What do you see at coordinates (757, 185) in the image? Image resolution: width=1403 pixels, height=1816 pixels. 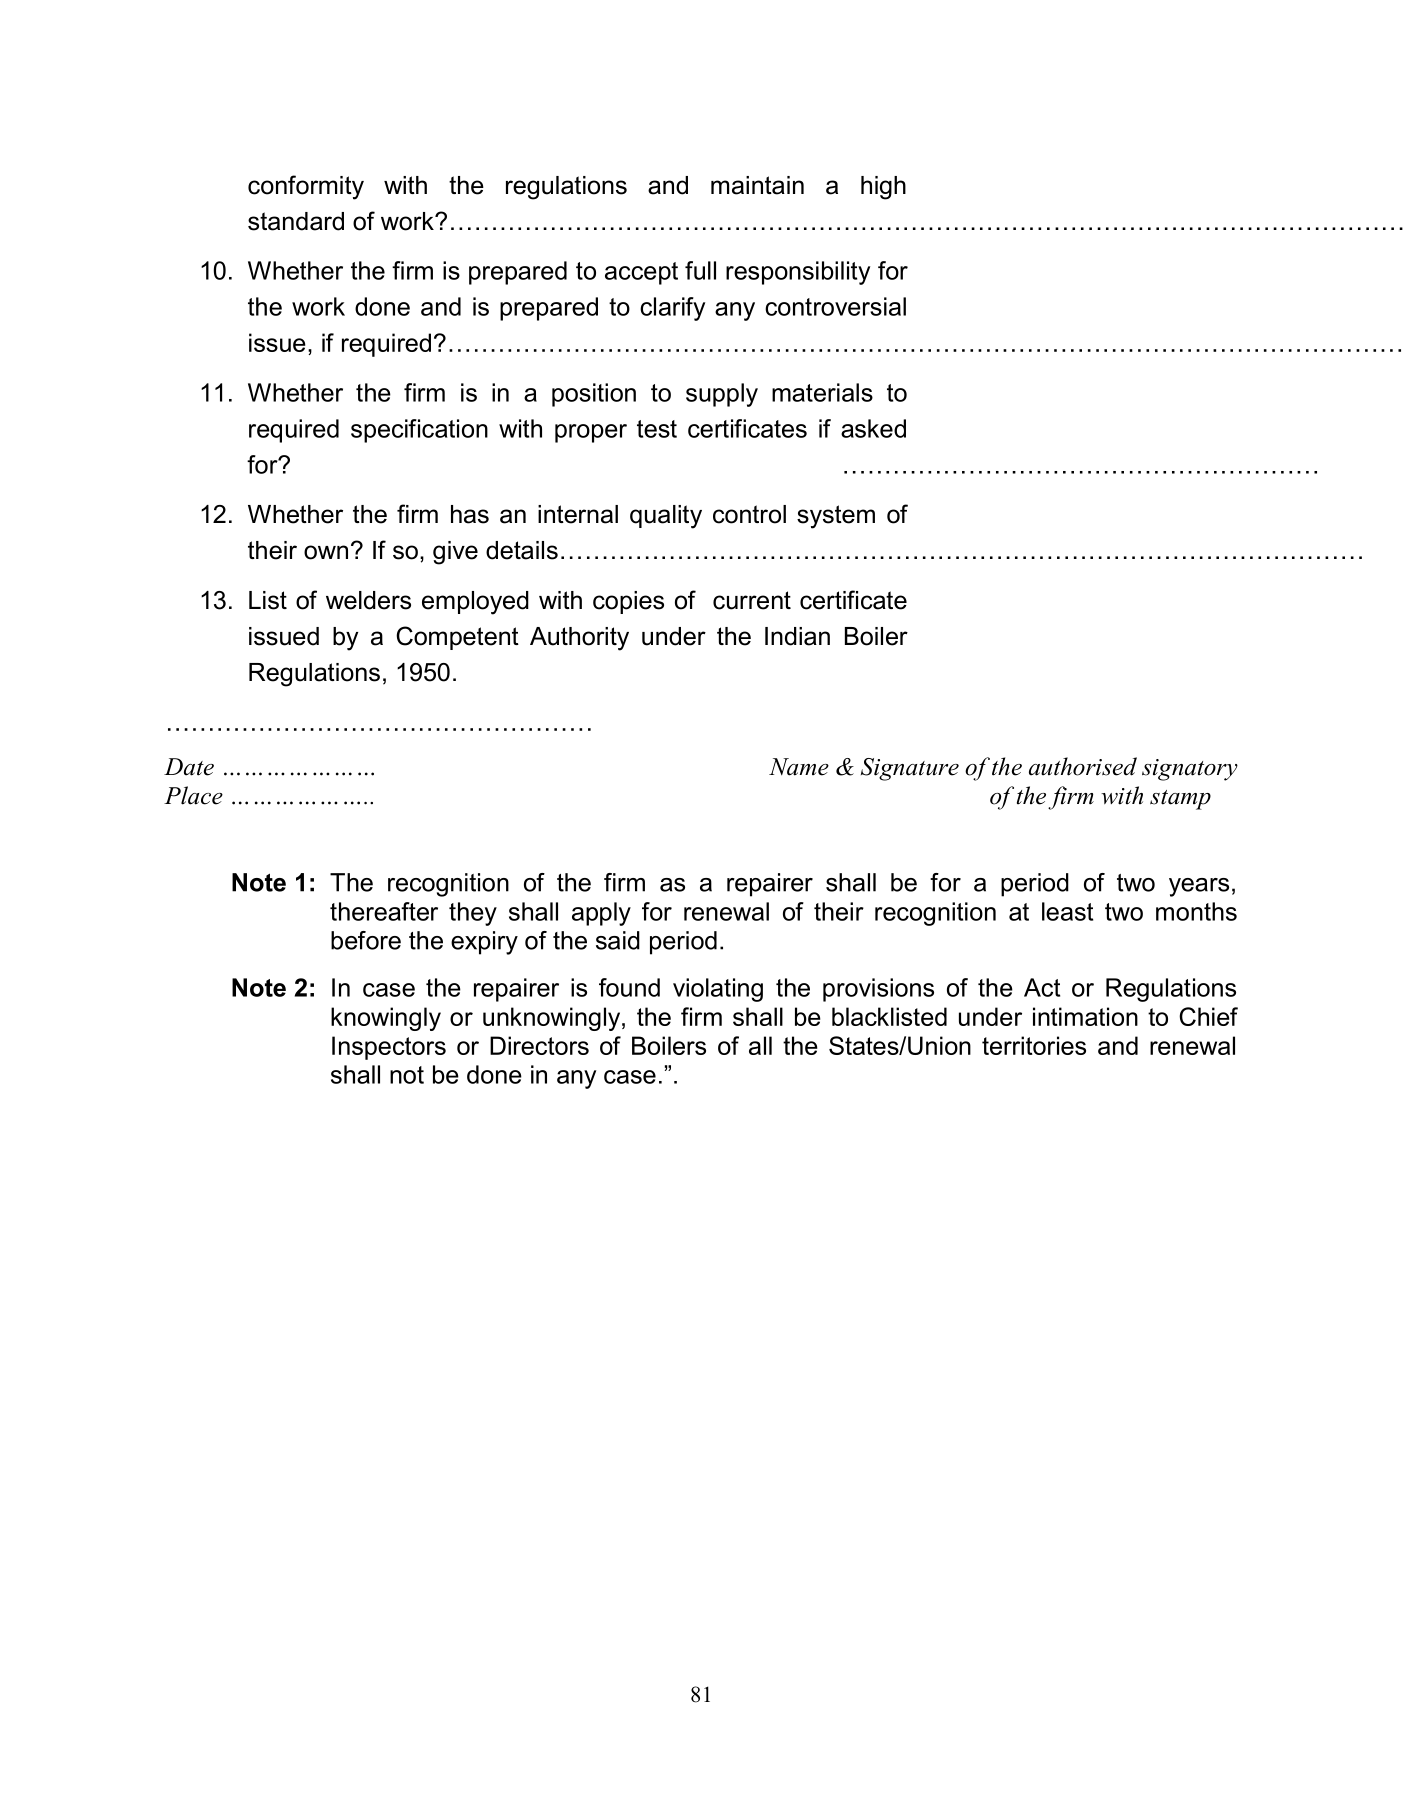 I see `maintain` at bounding box center [757, 185].
